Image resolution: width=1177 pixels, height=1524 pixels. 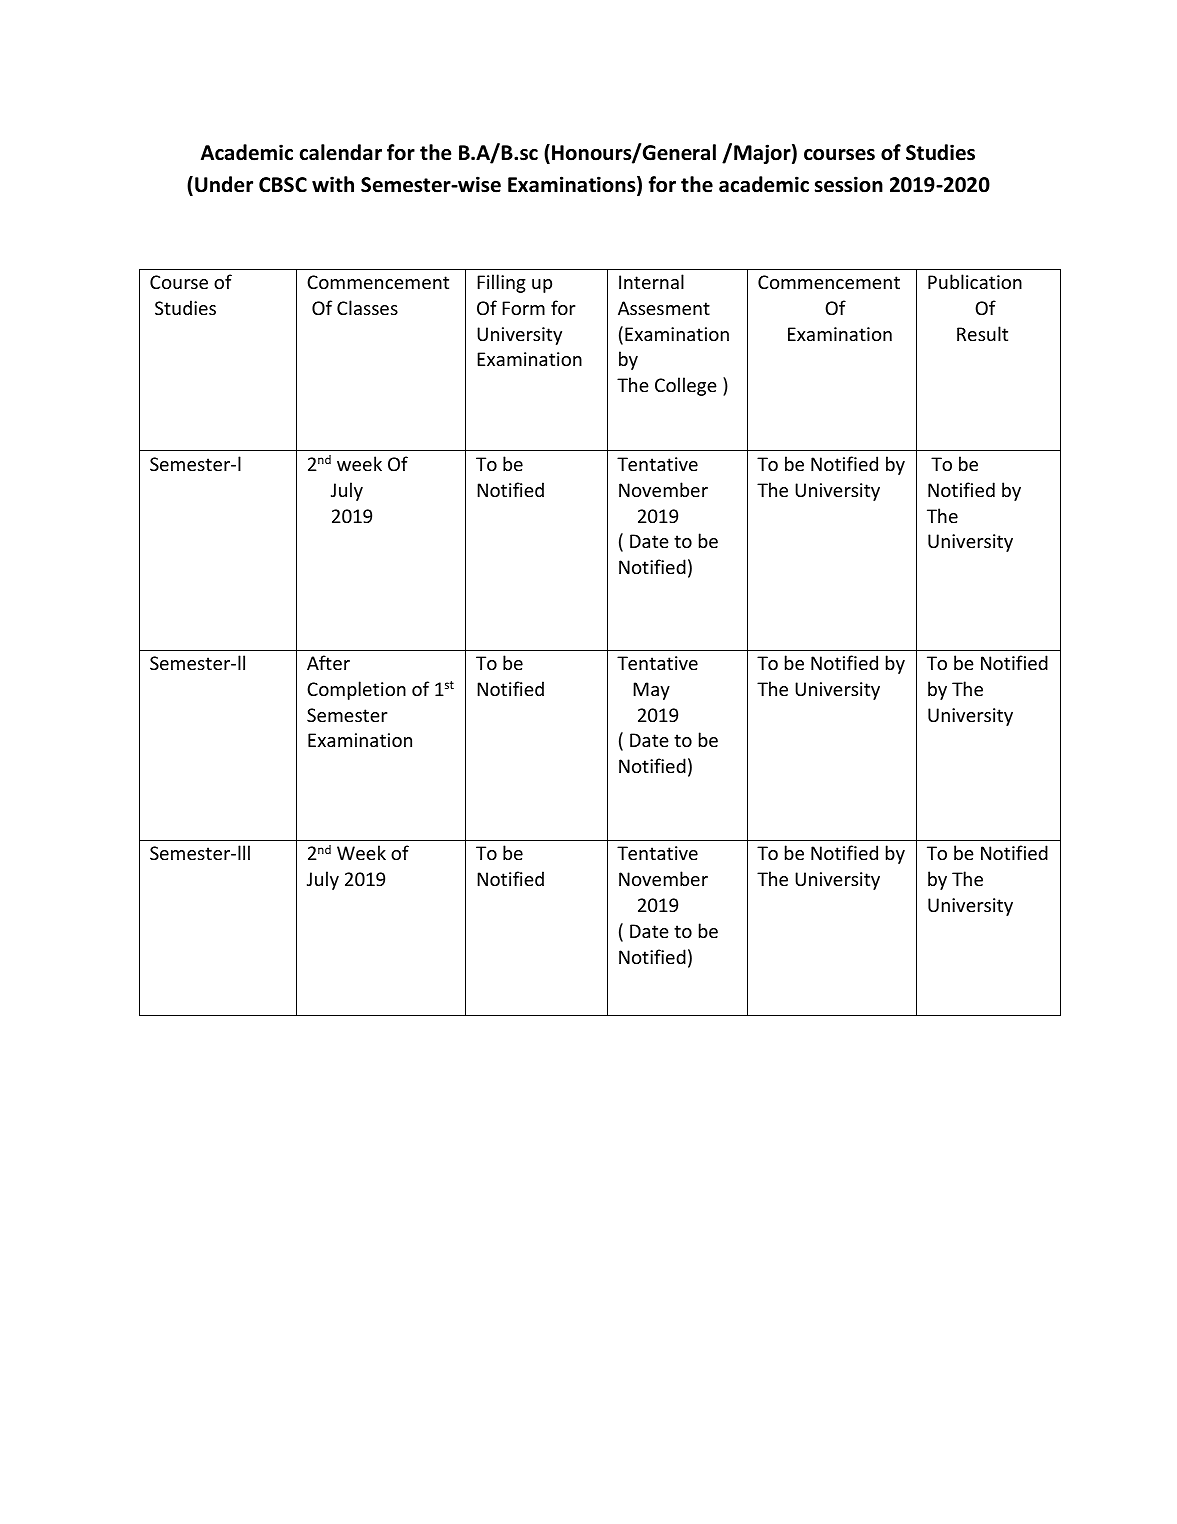 I want to click on Classes, so click(x=367, y=307).
